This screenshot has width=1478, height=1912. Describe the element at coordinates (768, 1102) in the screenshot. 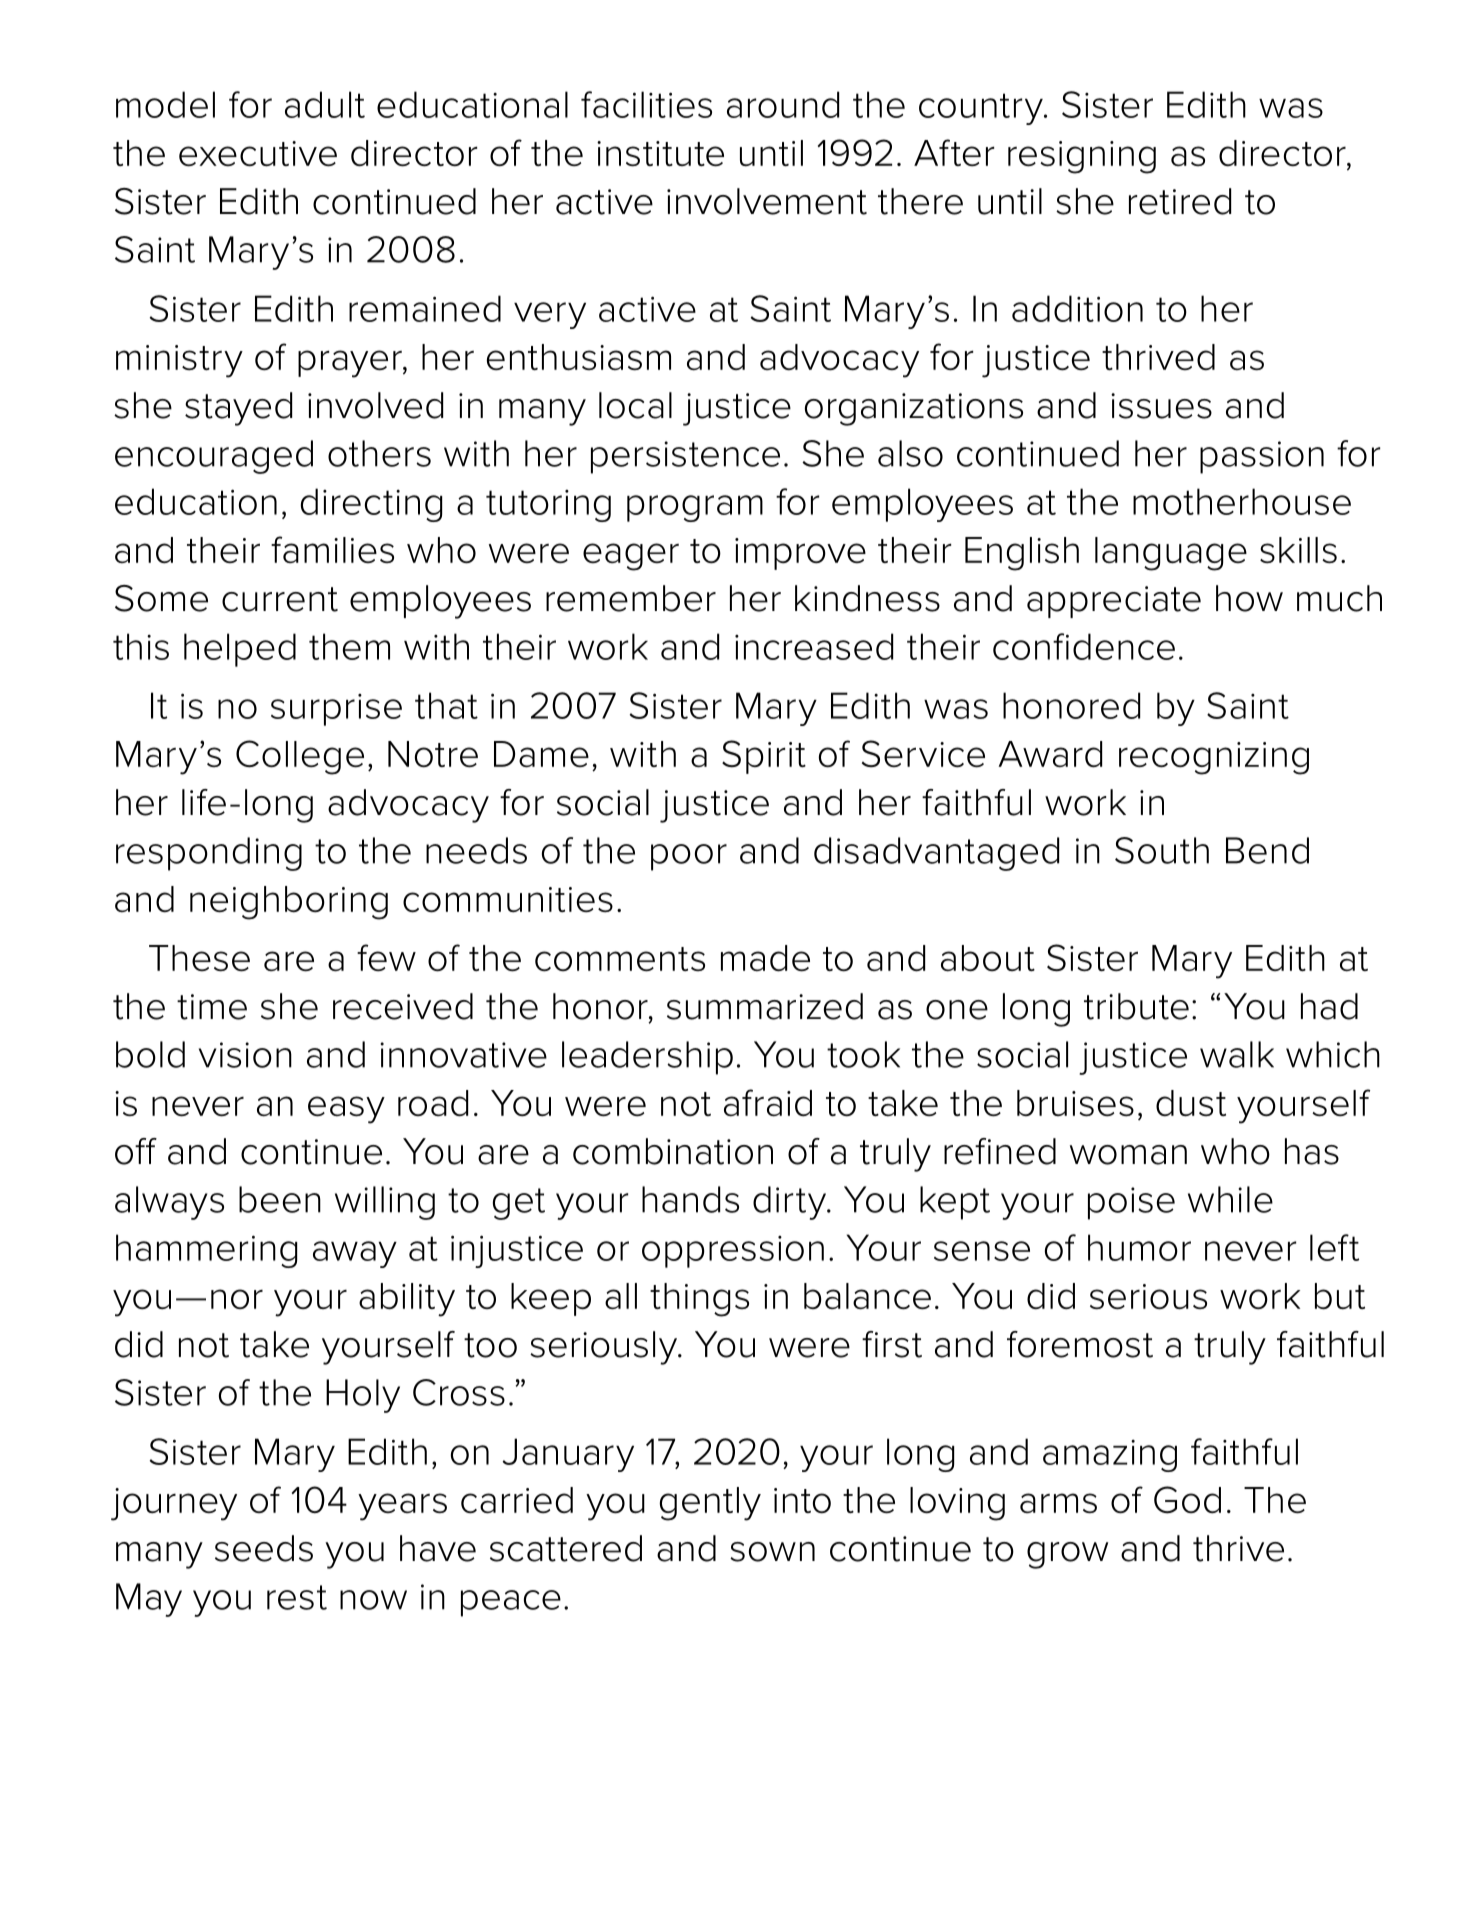

I see `afraid` at that location.
